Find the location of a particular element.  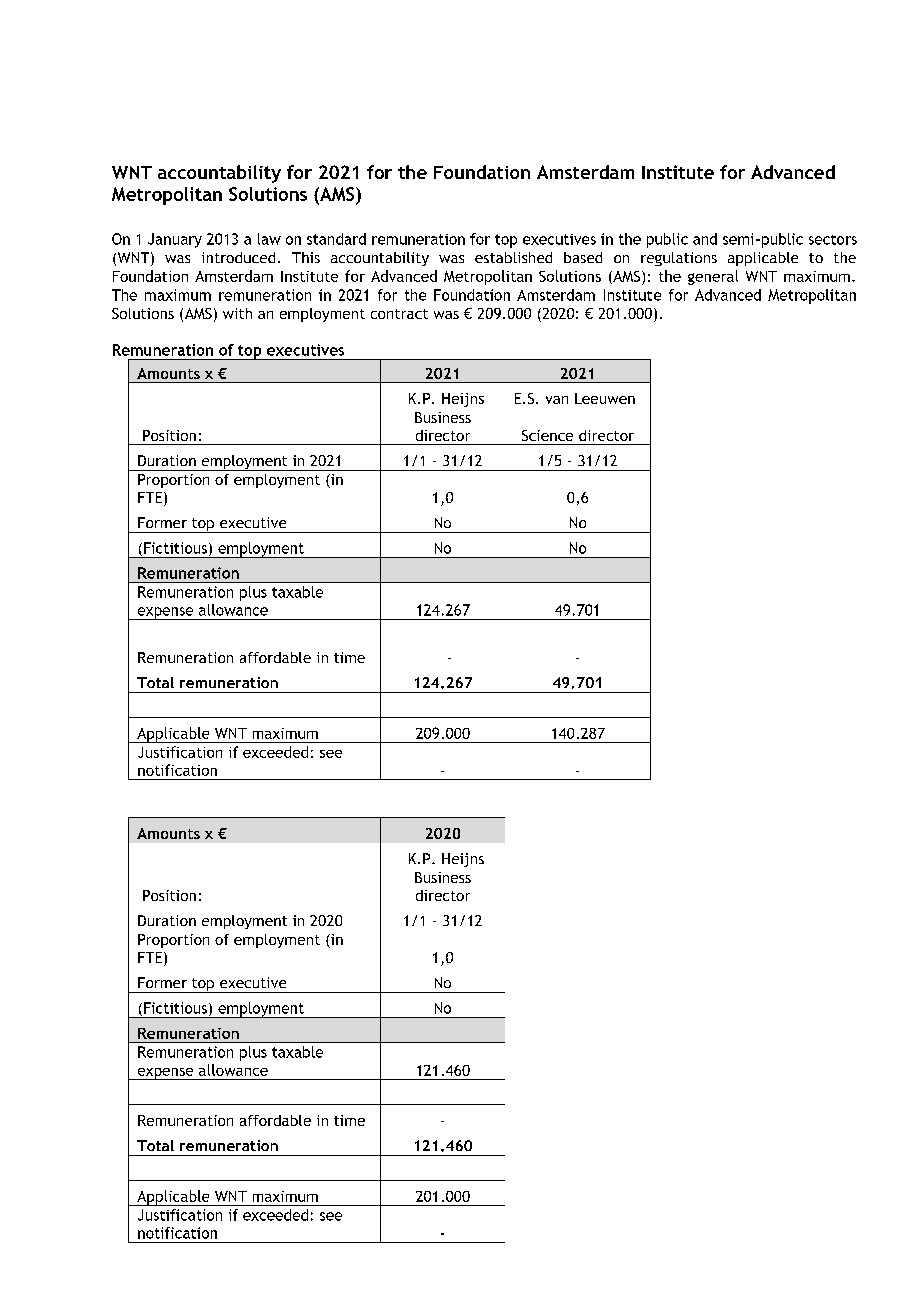

Leeuwen is located at coordinates (605, 398).
